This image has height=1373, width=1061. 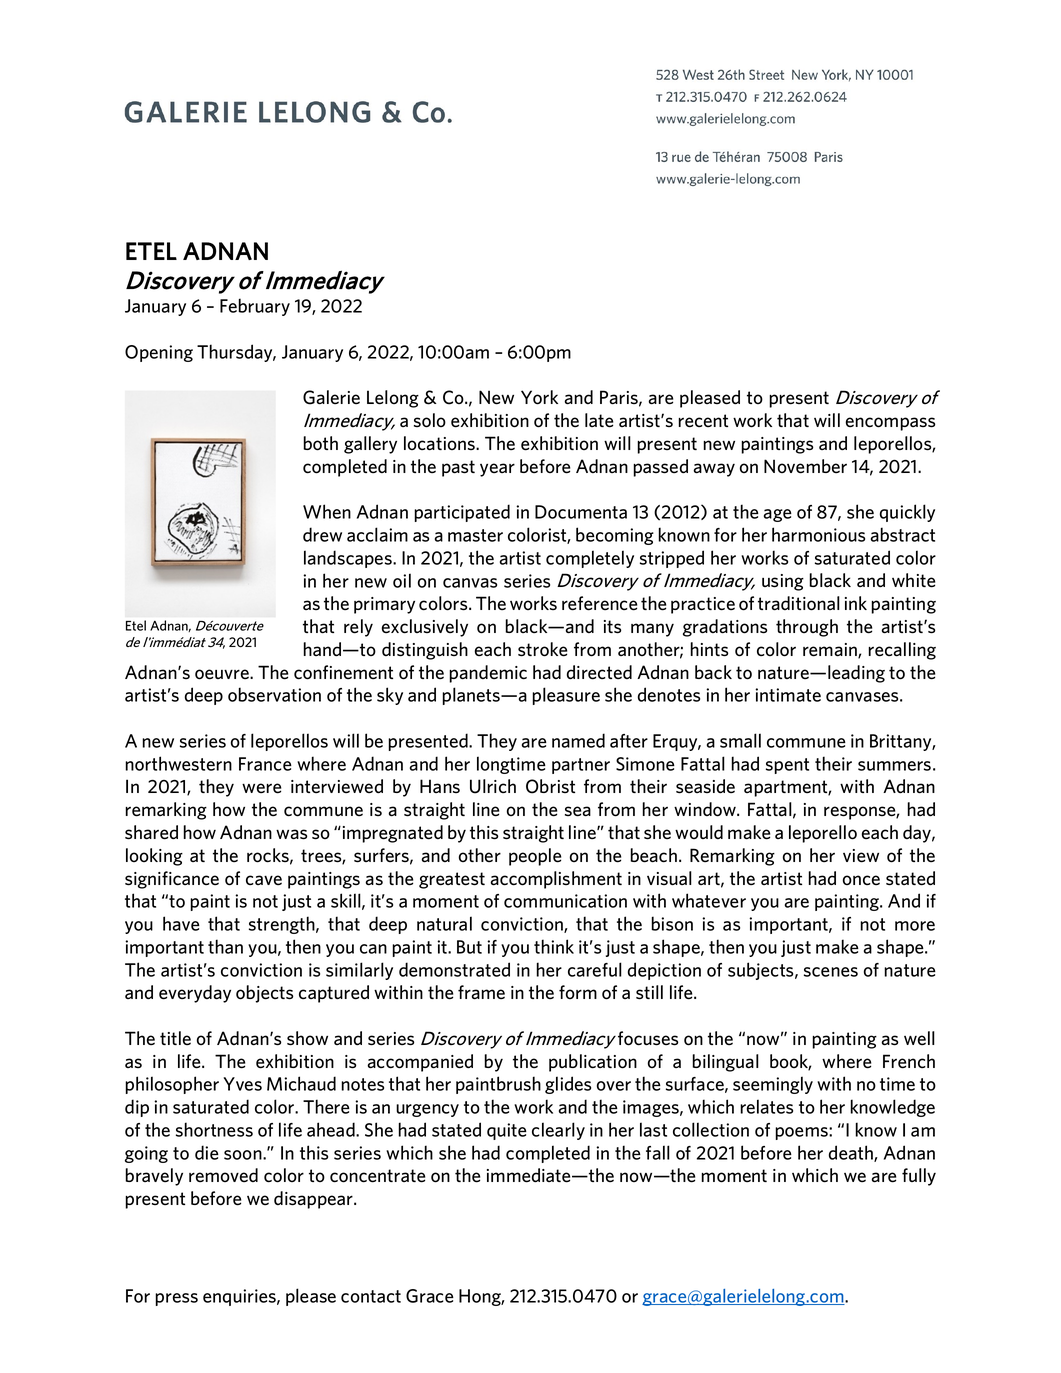 I want to click on than, so click(x=225, y=946).
